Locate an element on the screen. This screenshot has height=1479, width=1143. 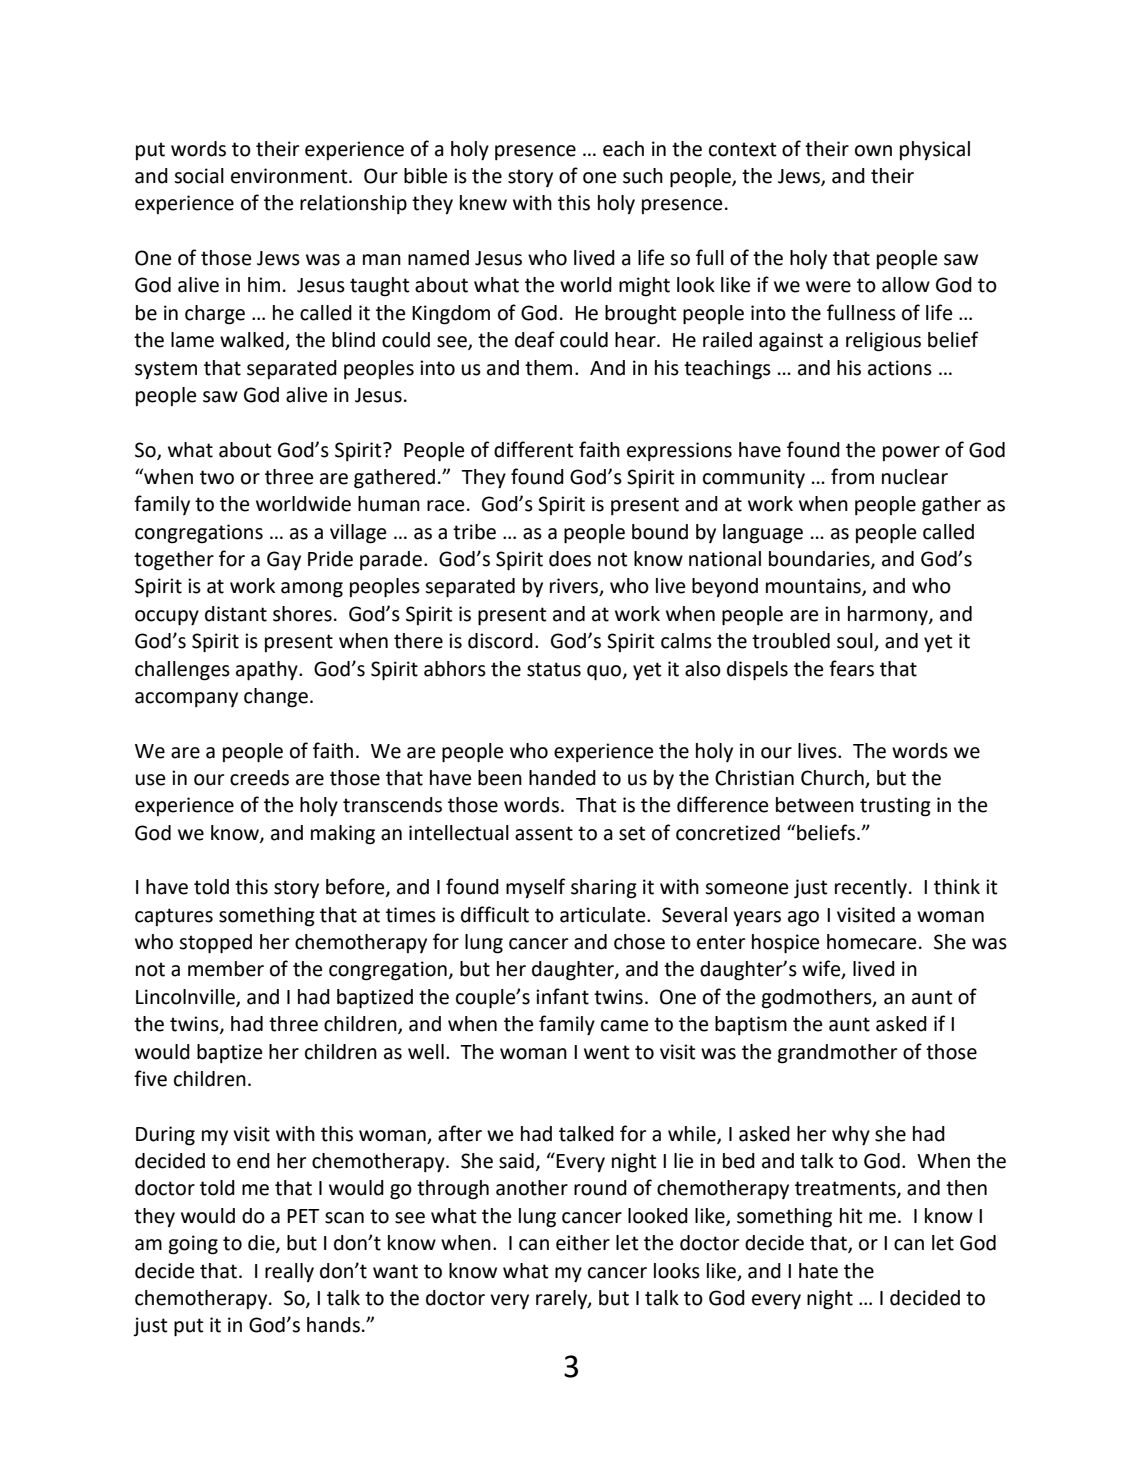
knew is located at coordinates (483, 203).
